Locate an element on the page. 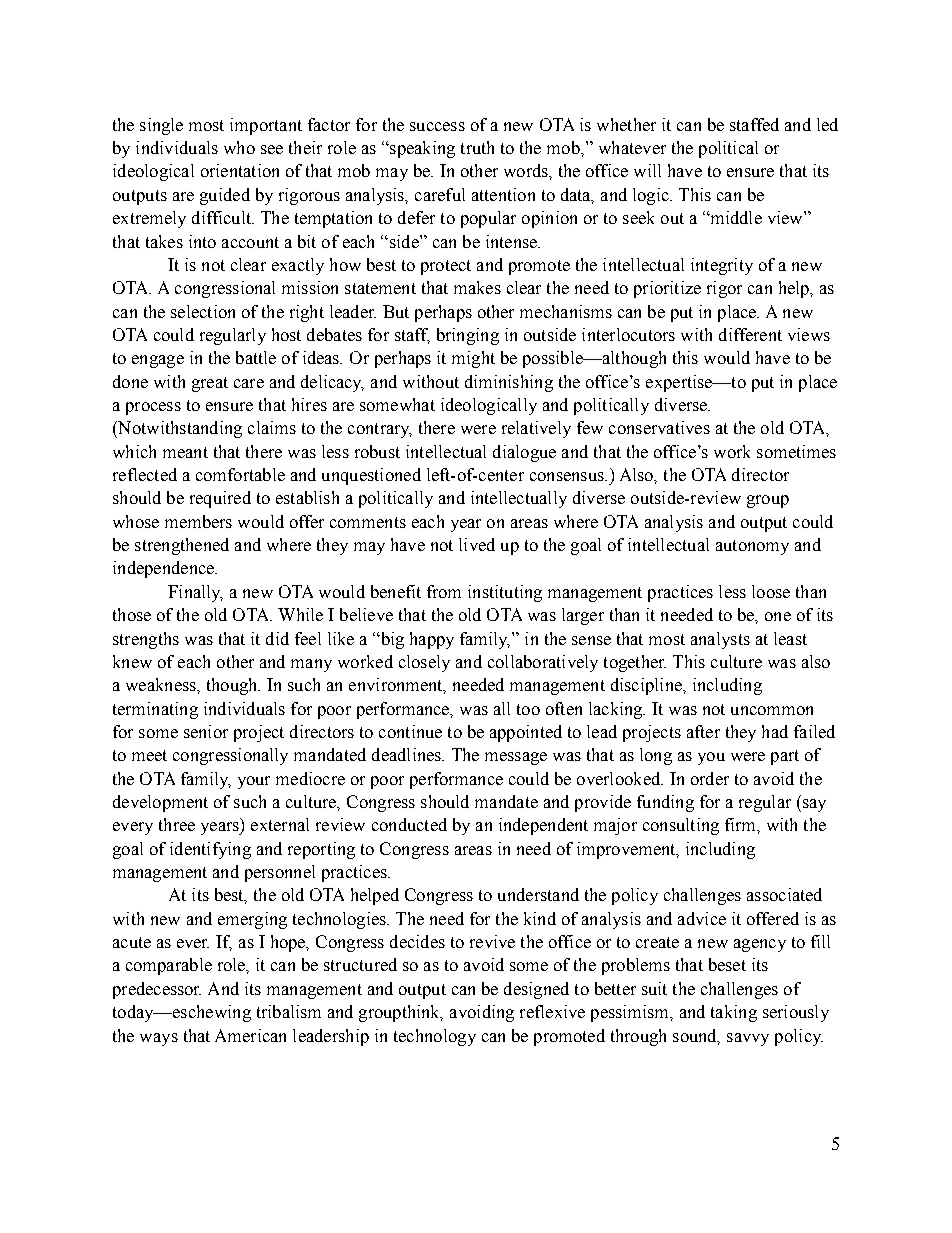 This document has height=1233, width=952. Finally is located at coordinates (195, 593).
